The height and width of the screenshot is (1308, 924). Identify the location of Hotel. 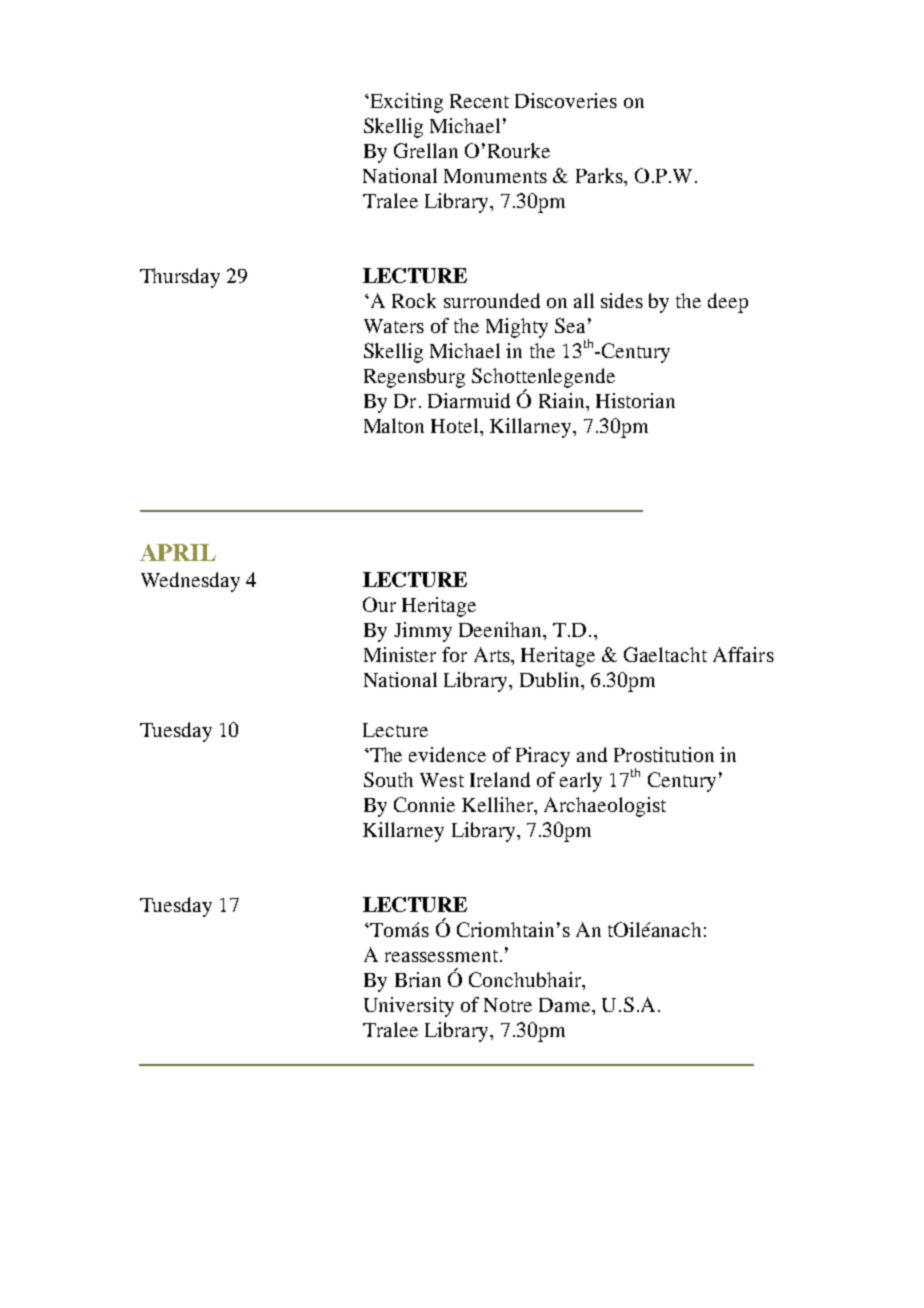
(456, 427).
